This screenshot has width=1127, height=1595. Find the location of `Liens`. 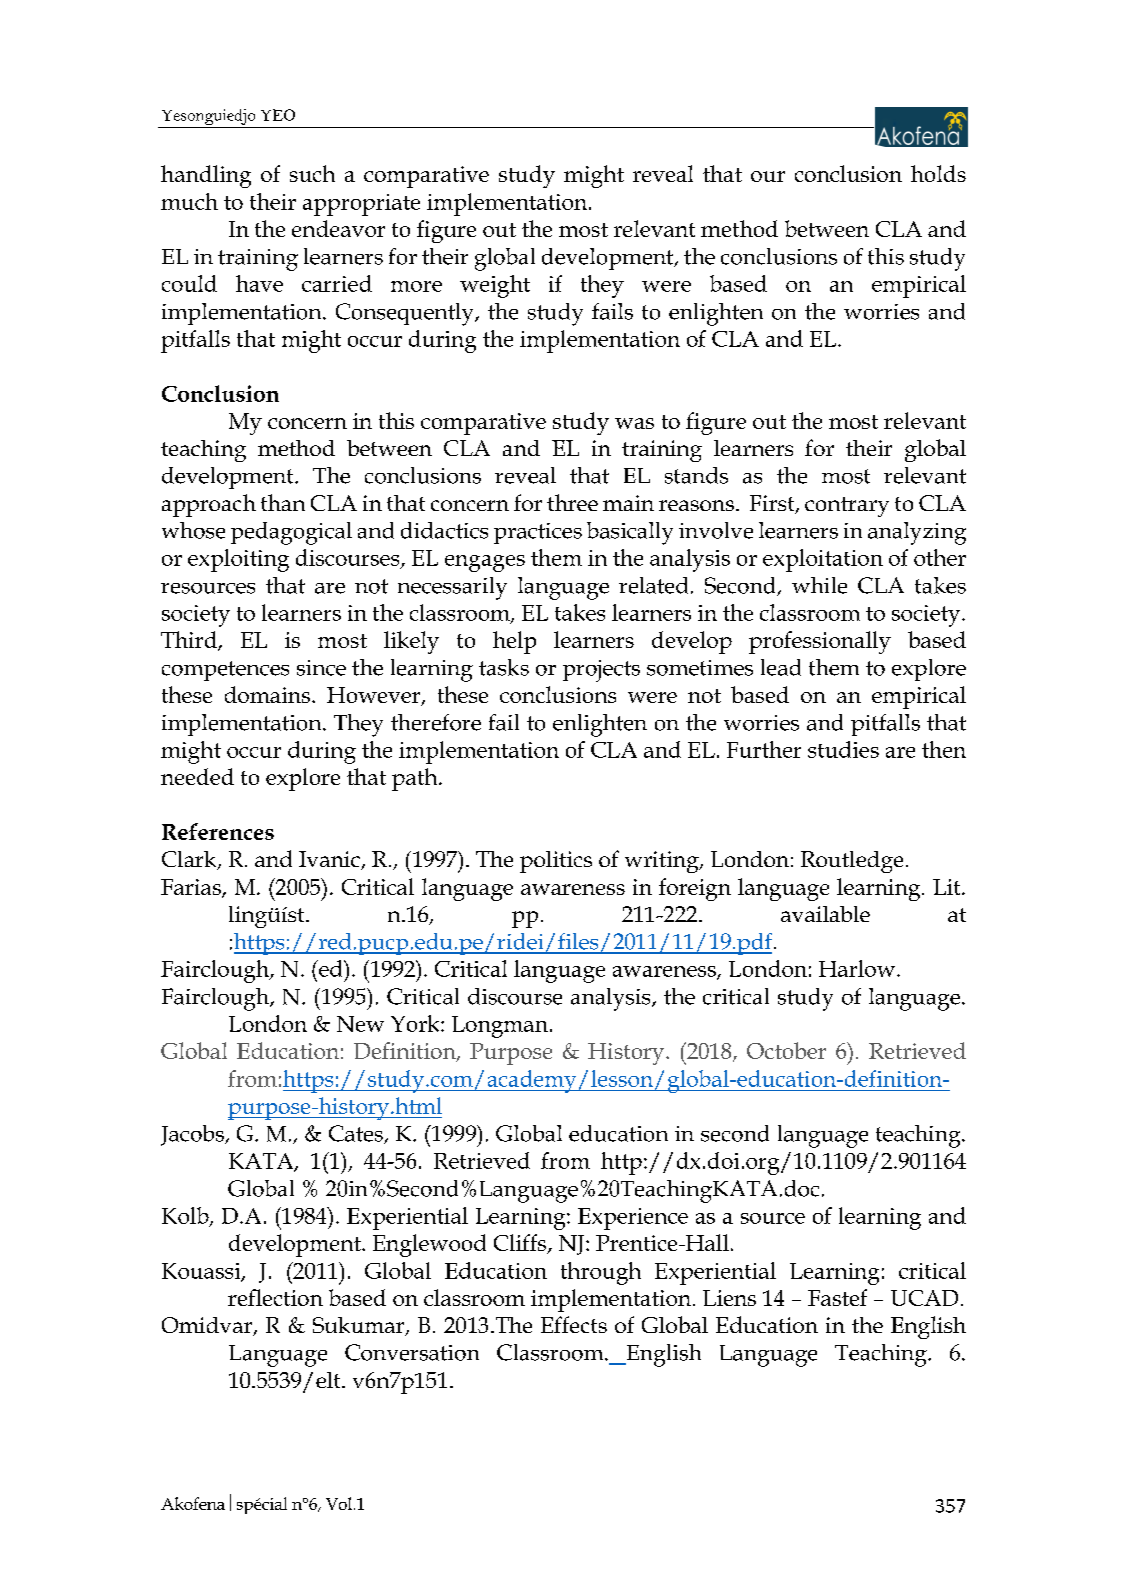

Liens is located at coordinates (729, 1298).
